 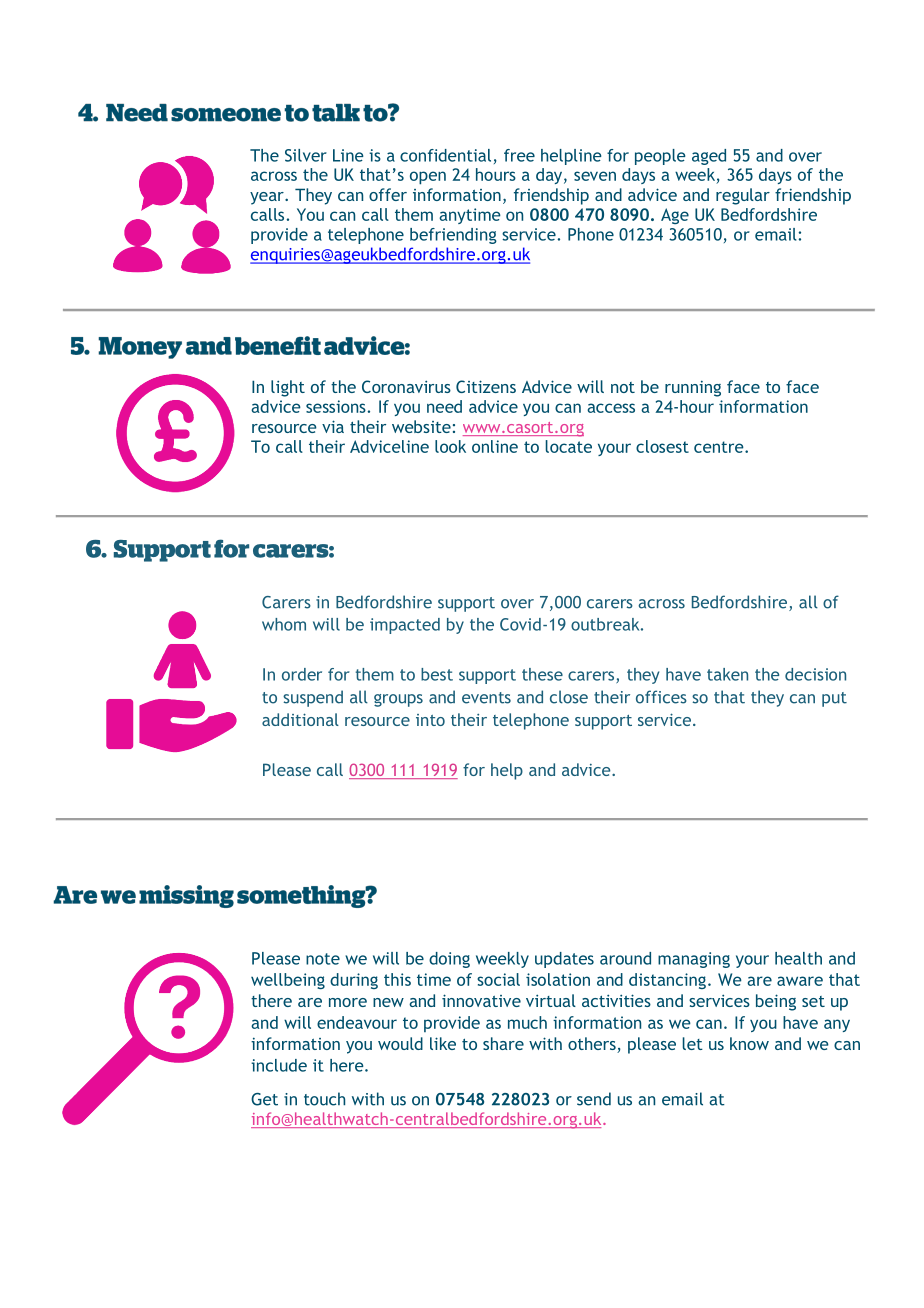 I want to click on Silver, so click(x=306, y=155).
